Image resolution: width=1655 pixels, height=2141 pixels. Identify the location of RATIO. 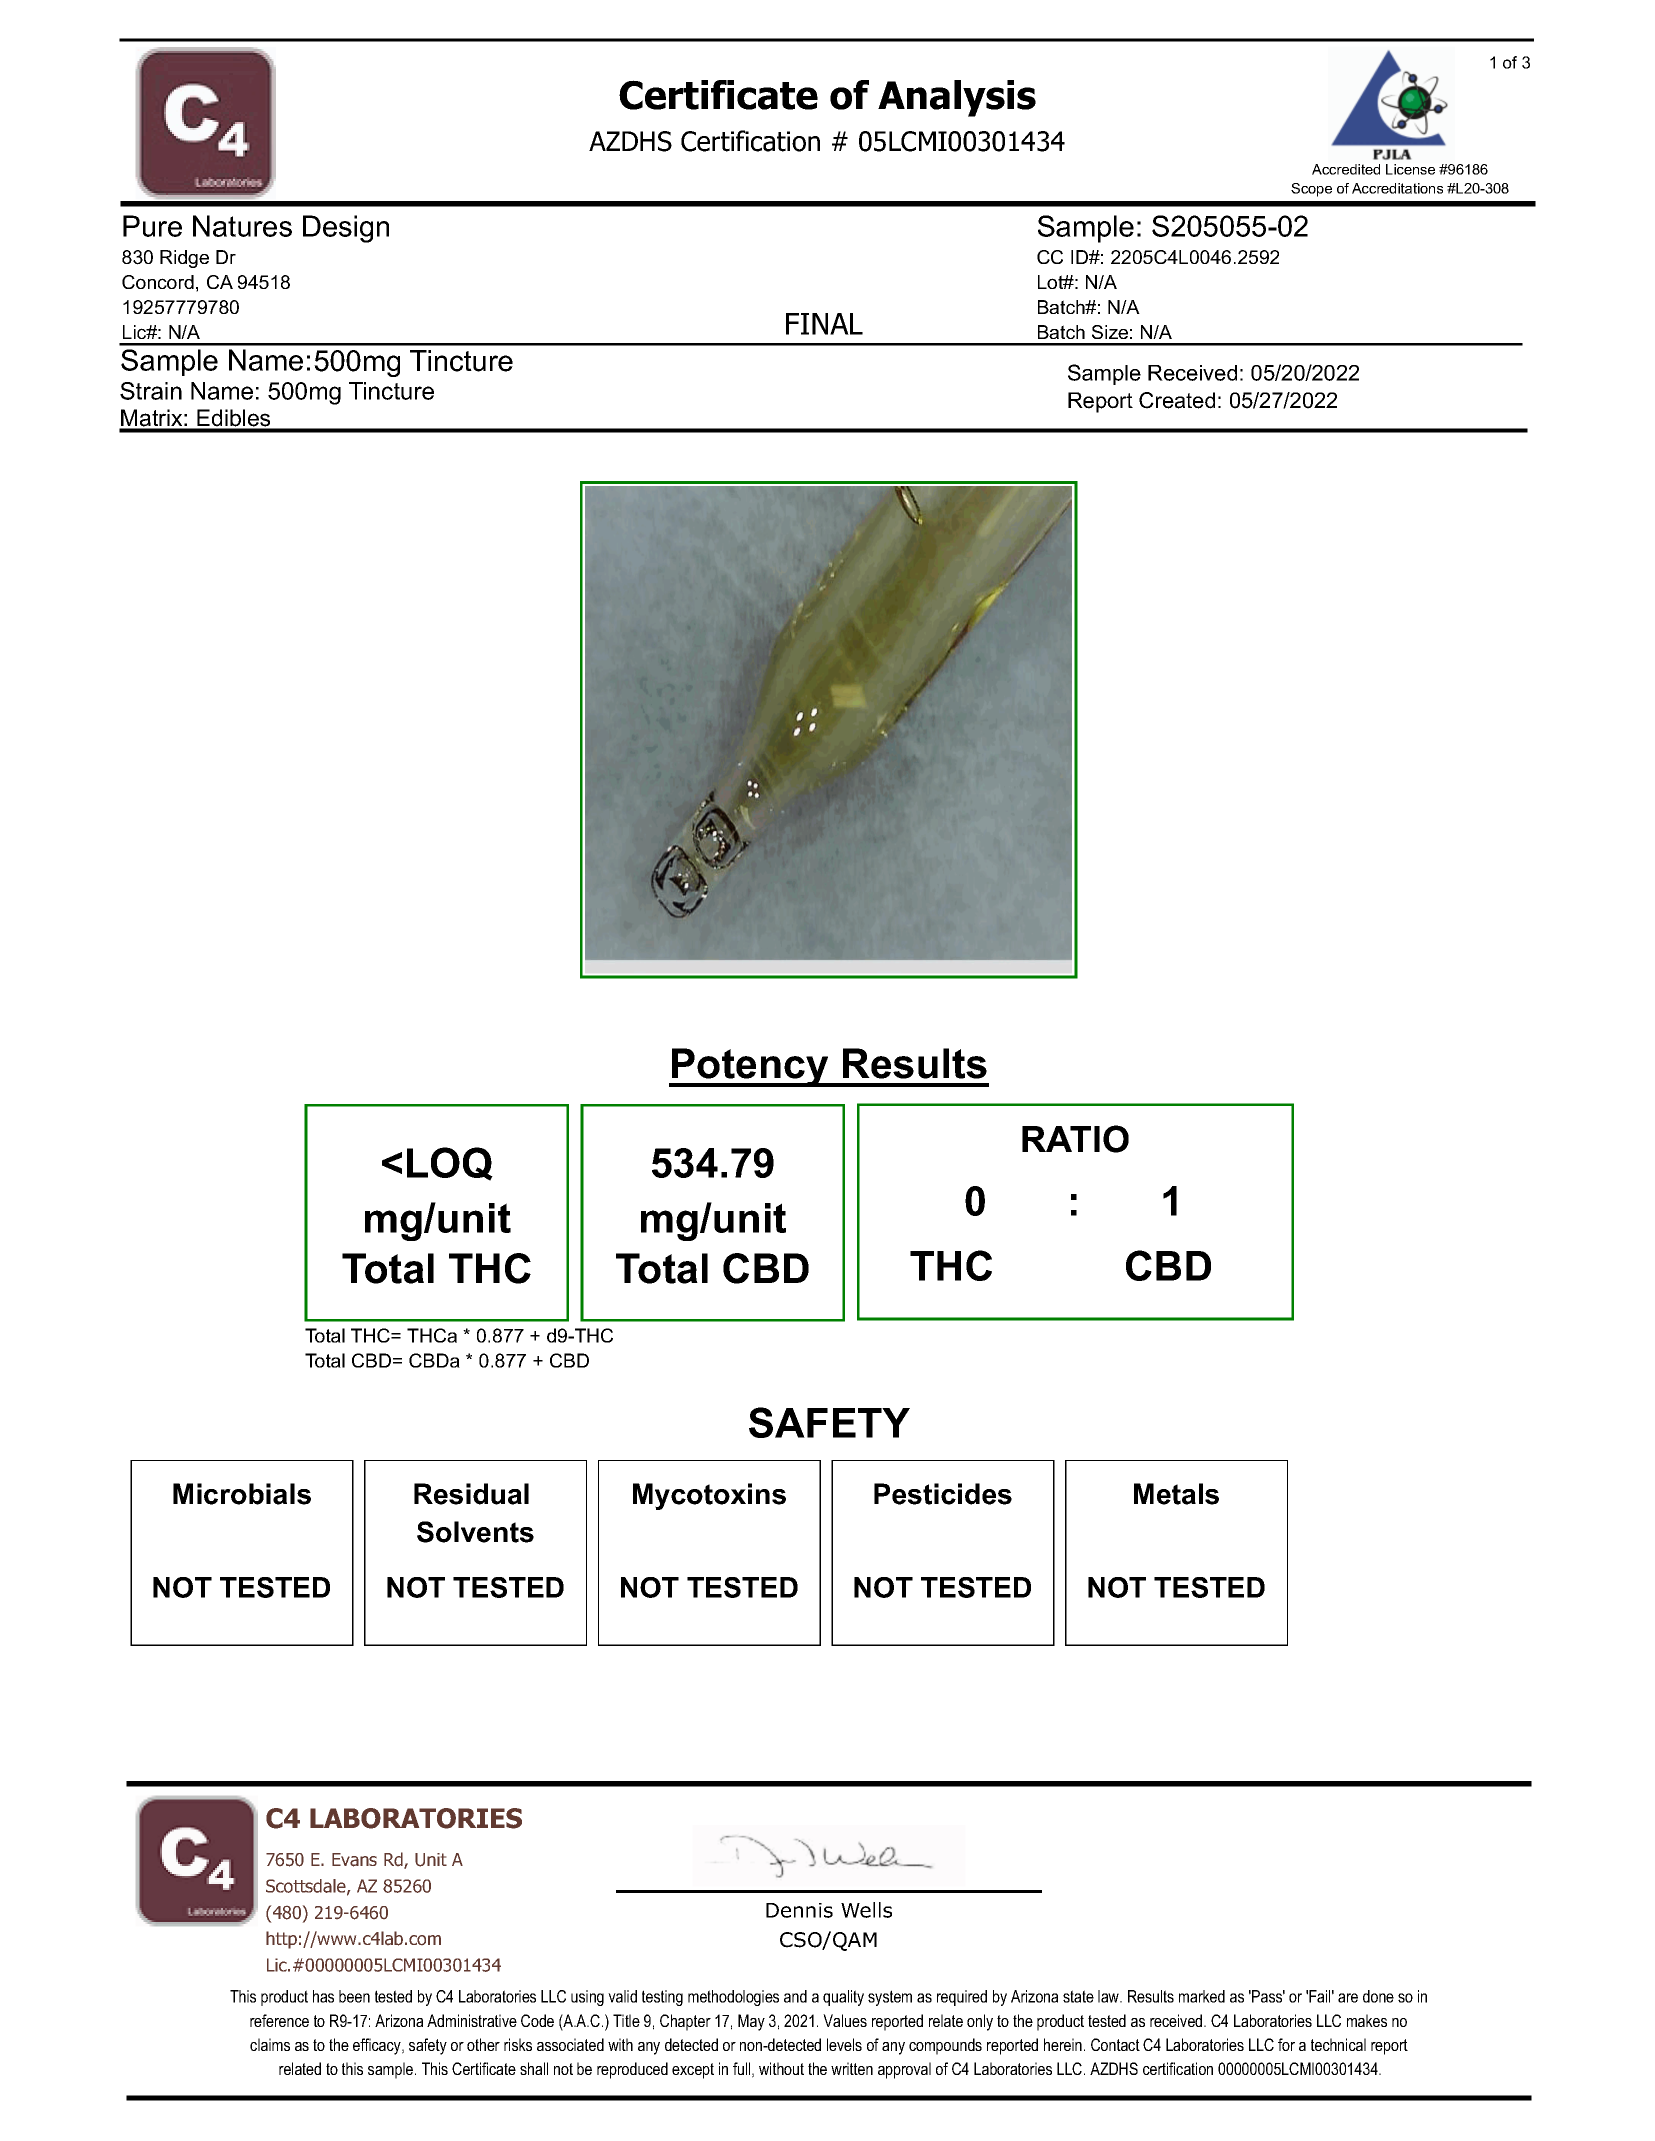
(1075, 1139).
